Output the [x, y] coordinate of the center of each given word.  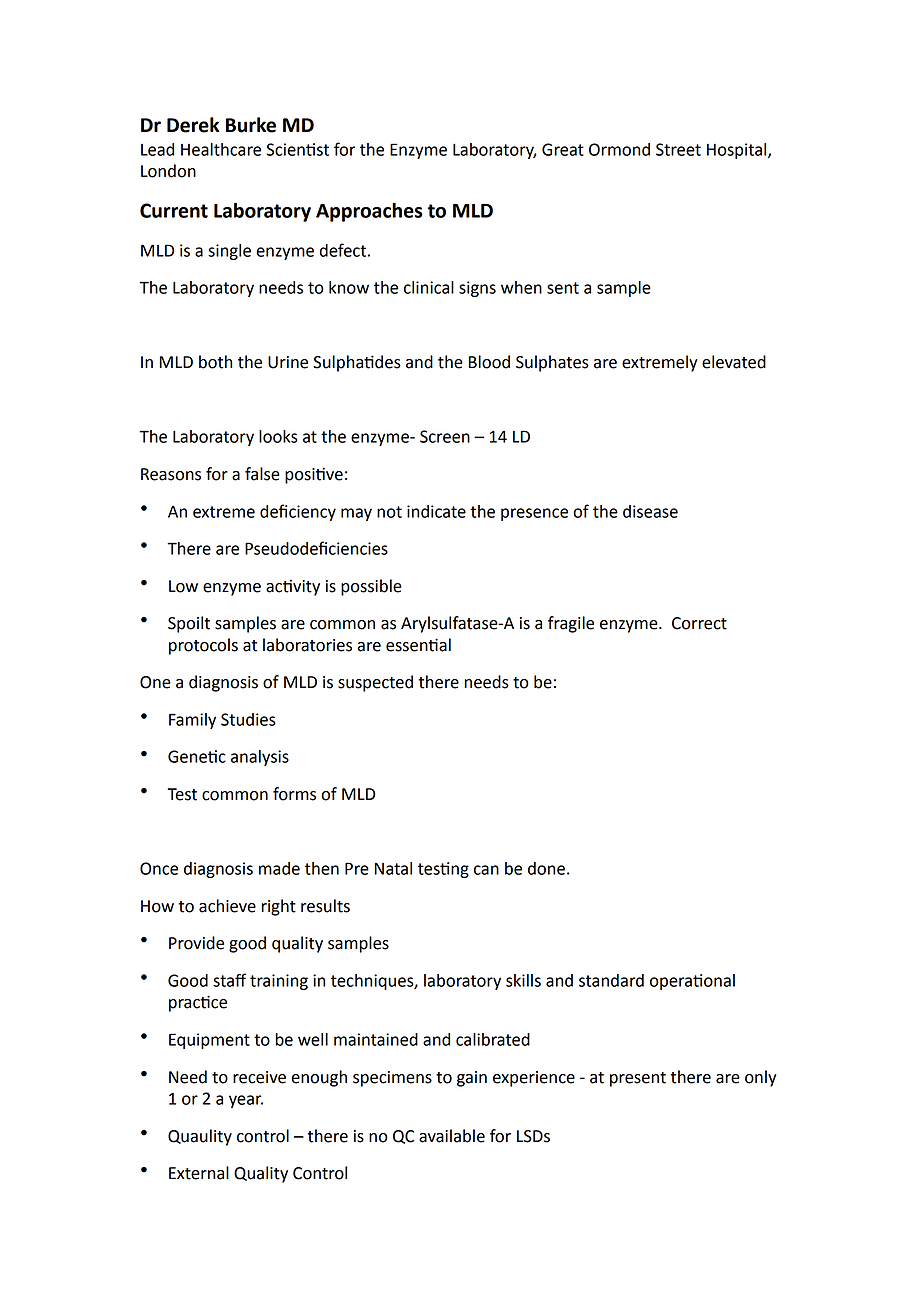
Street [678, 149]
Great [563, 149]
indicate [436, 511]
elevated [734, 362]
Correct [699, 623]
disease [650, 511]
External [199, 1173]
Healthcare [221, 149]
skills [523, 980]
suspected [375, 683]
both [215, 362]
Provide [196, 943]
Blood [489, 362]
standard [611, 980]
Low [183, 586]
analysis [260, 758]
